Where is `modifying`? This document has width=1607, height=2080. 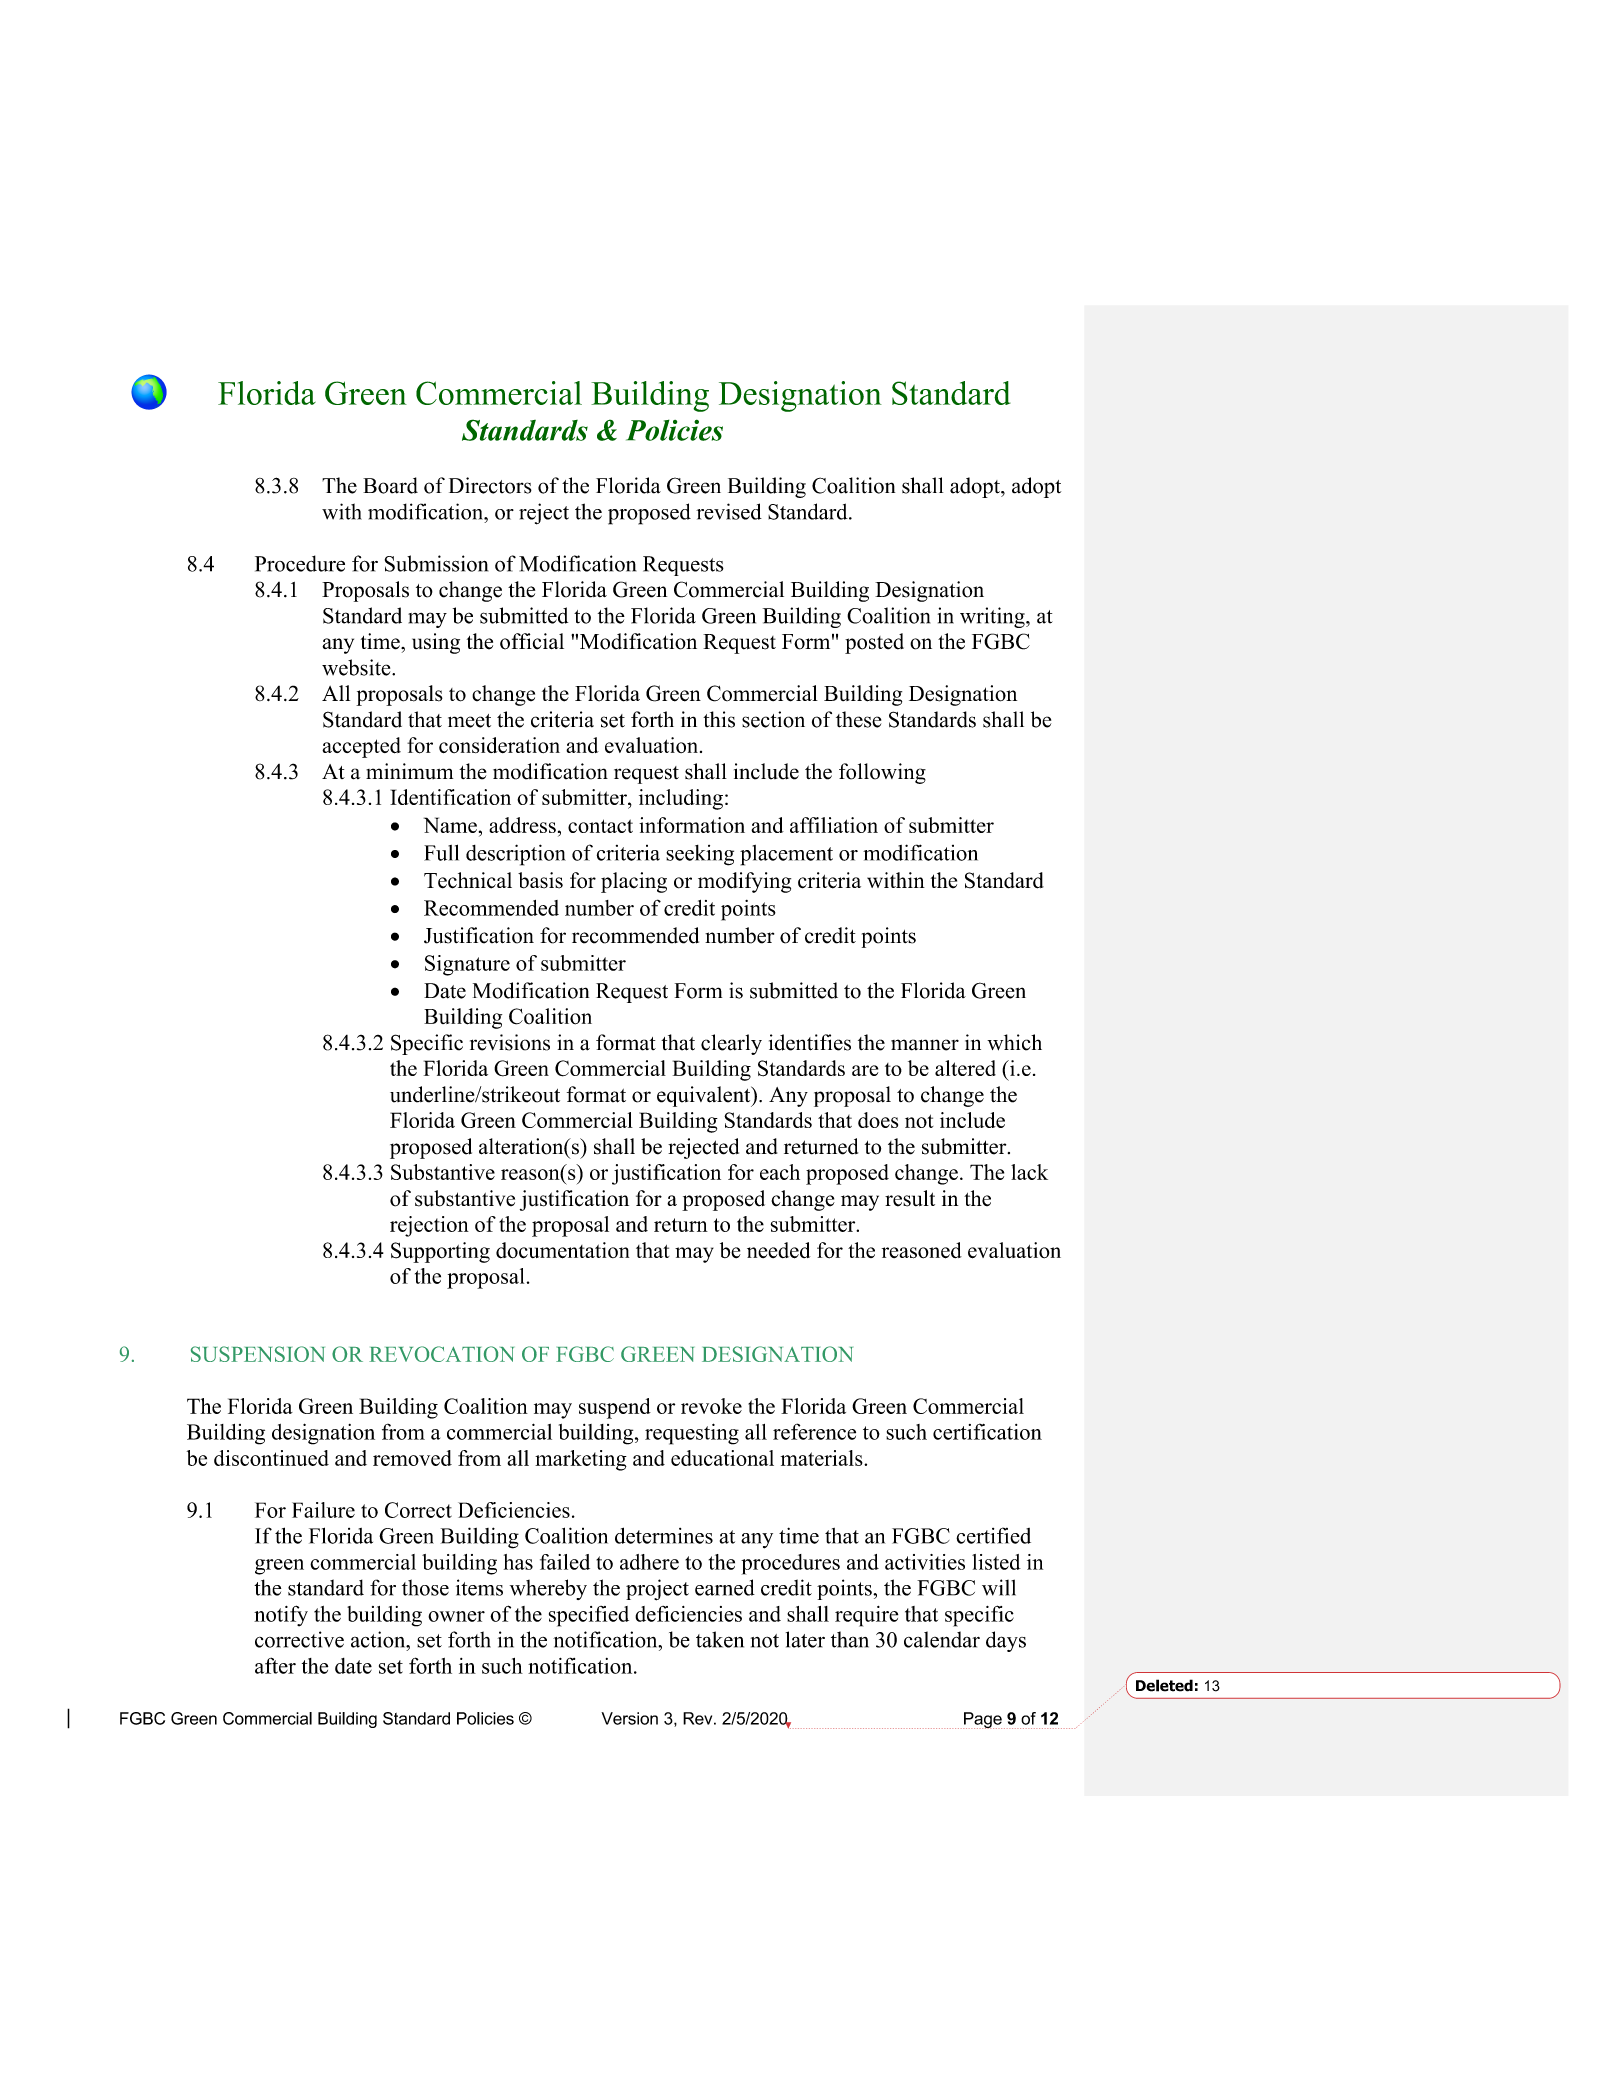
modifying is located at coordinates (744, 882).
